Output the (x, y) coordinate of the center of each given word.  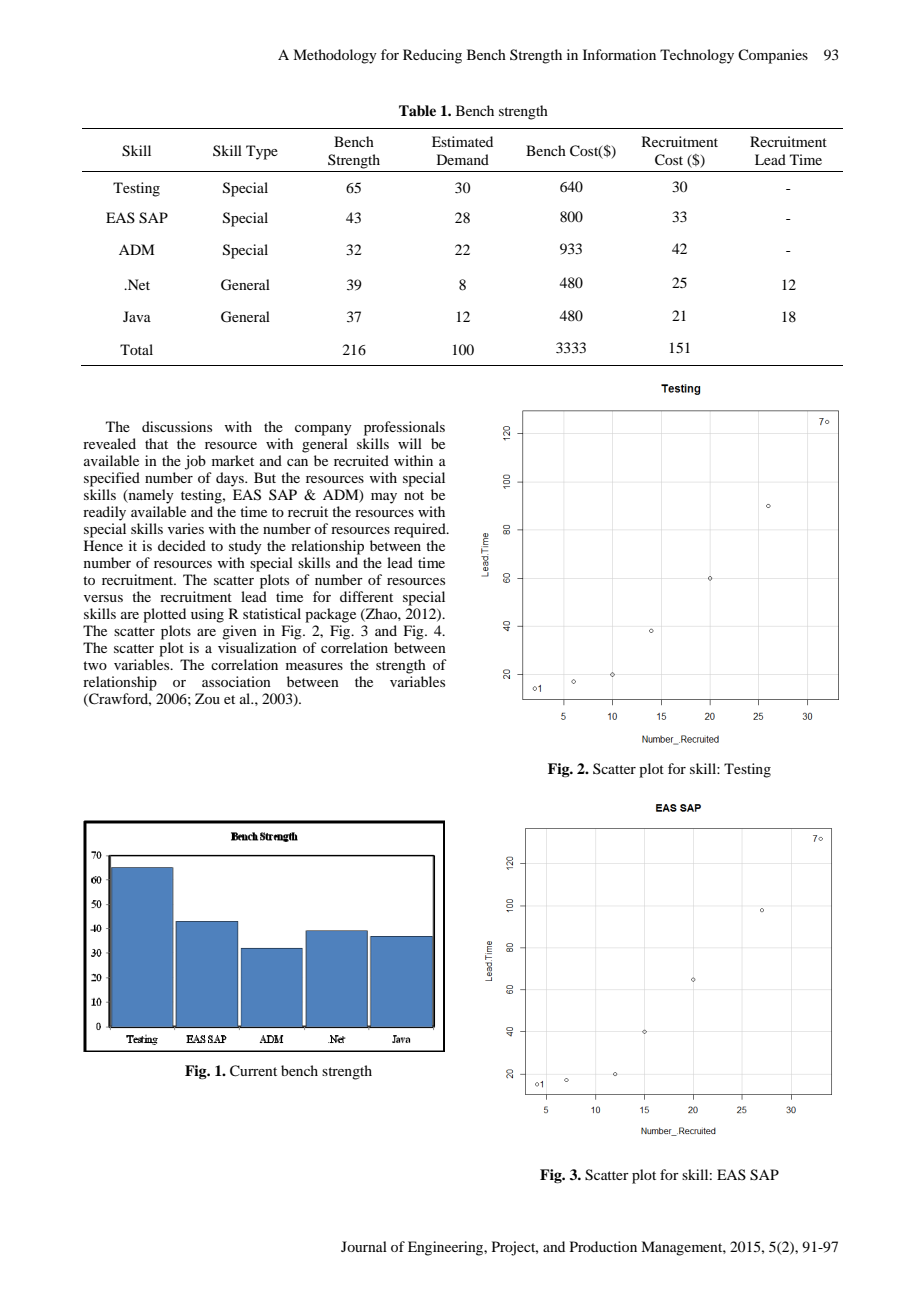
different (366, 596)
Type (262, 152)
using (207, 615)
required (421, 530)
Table (417, 110)
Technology (697, 56)
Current (253, 1071)
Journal (364, 1246)
